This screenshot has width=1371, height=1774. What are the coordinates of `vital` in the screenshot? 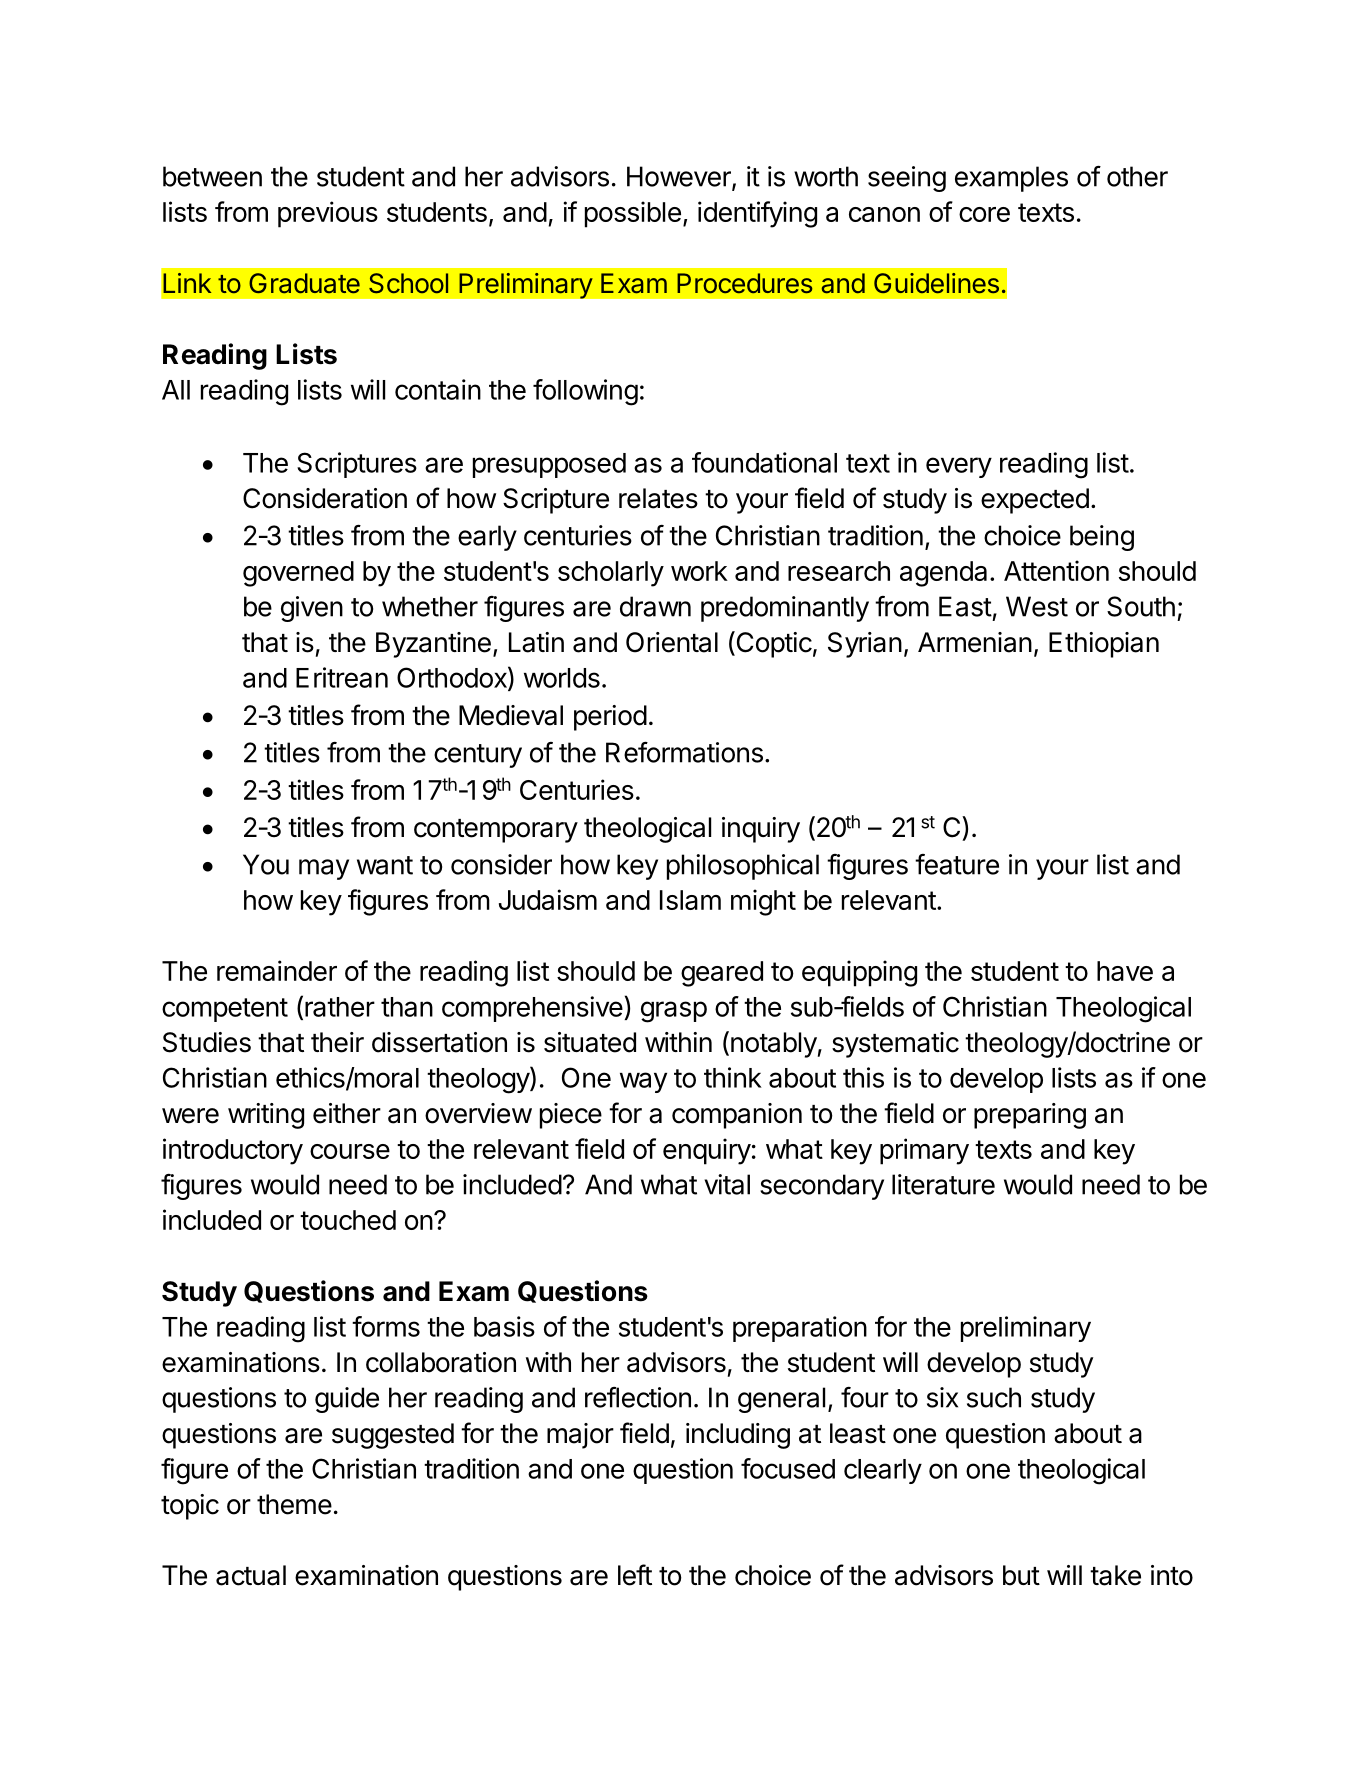 It's located at (727, 1184).
